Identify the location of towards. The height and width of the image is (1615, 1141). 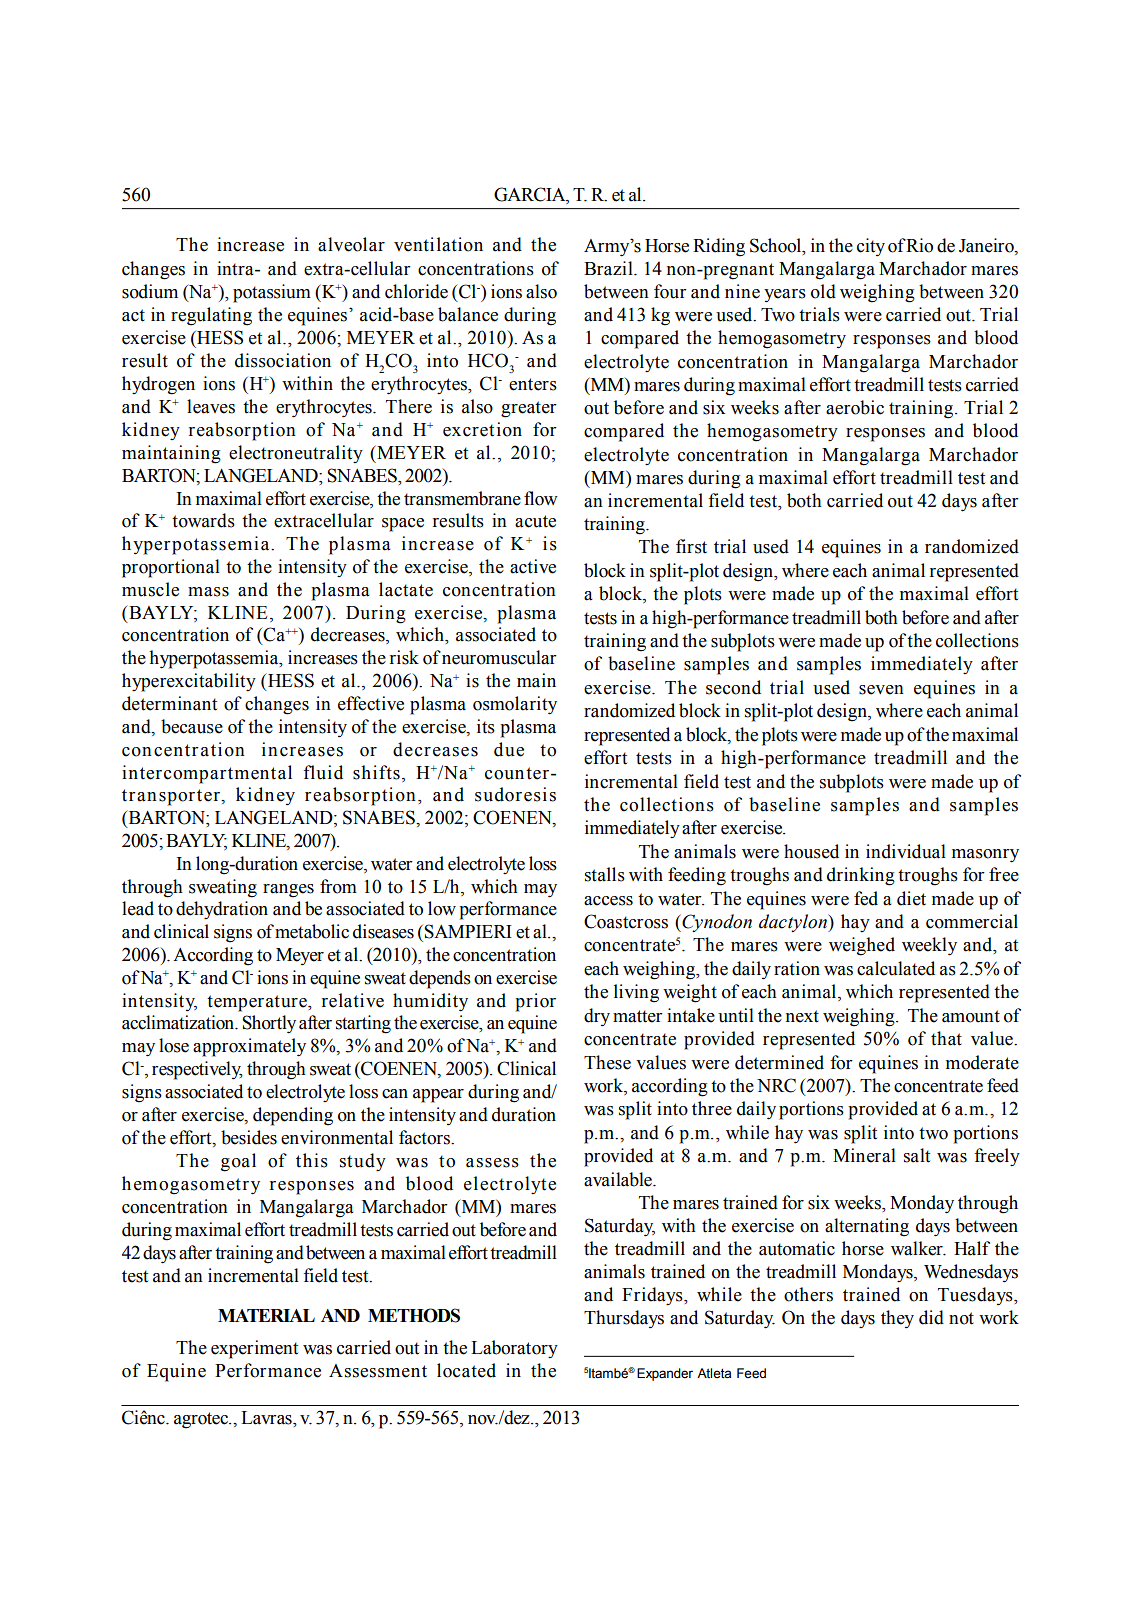
(203, 520).
